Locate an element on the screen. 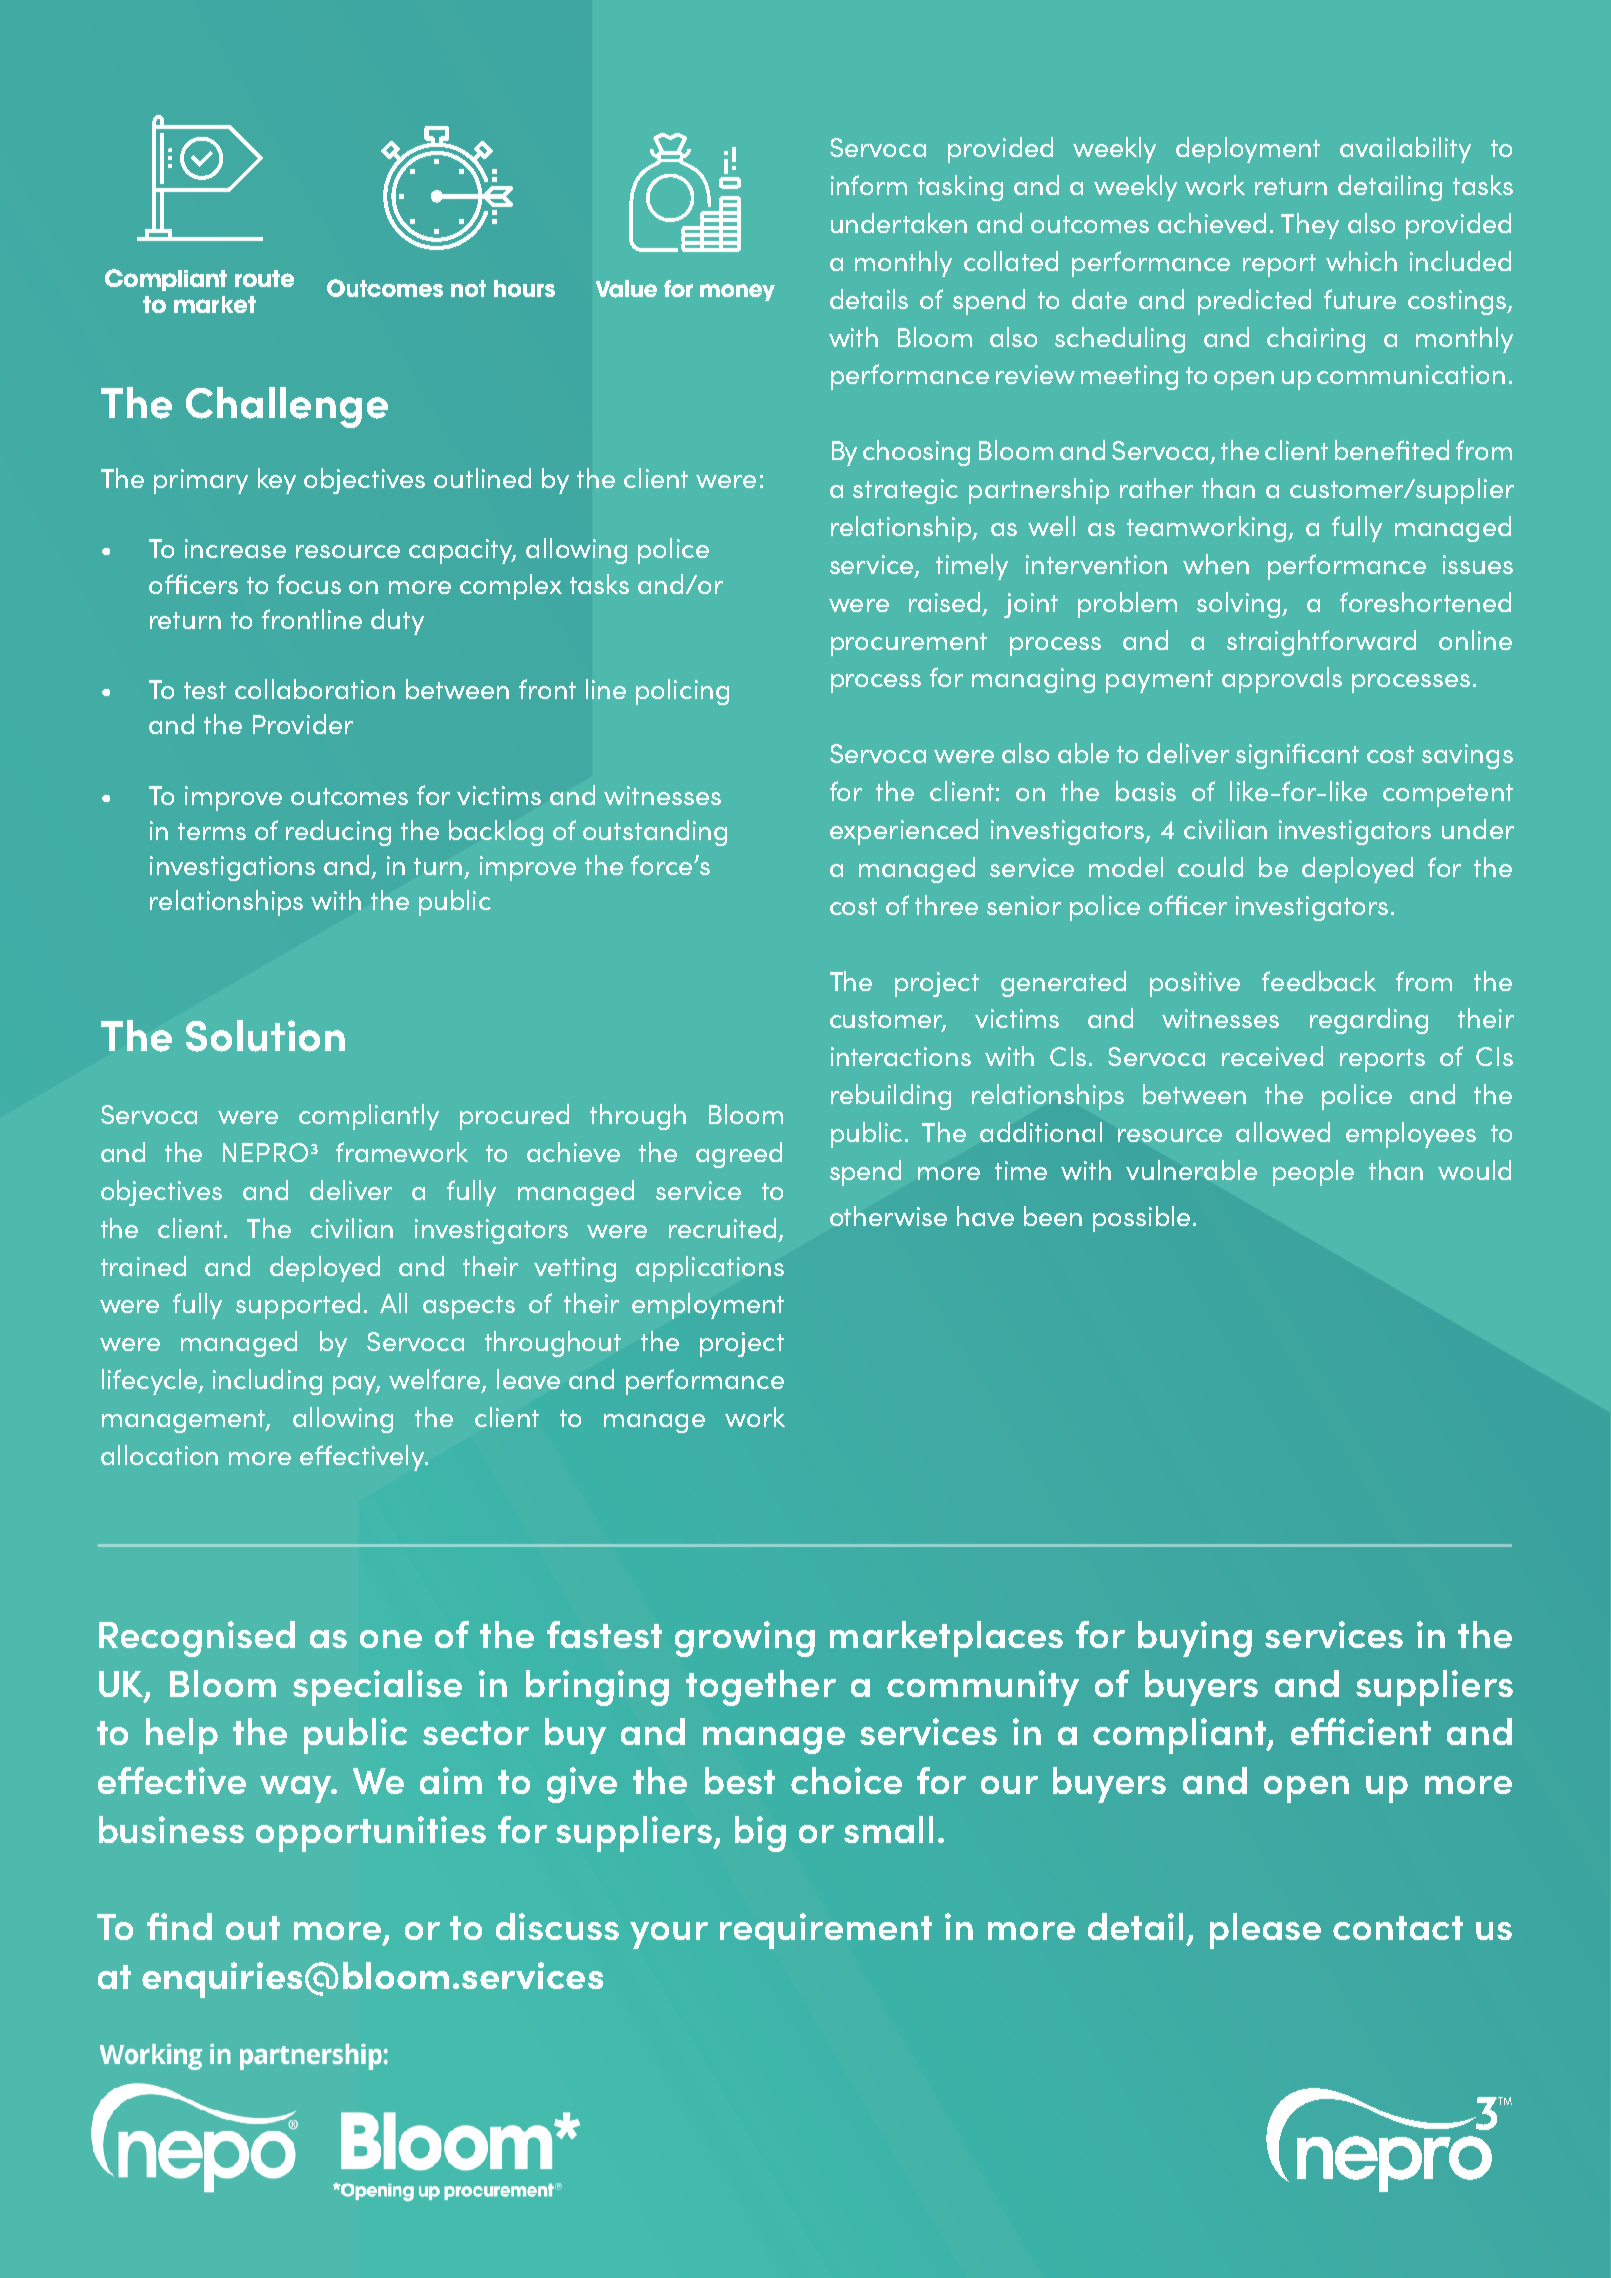 This screenshot has width=1611, height=2278. please is located at coordinates (1265, 1931).
